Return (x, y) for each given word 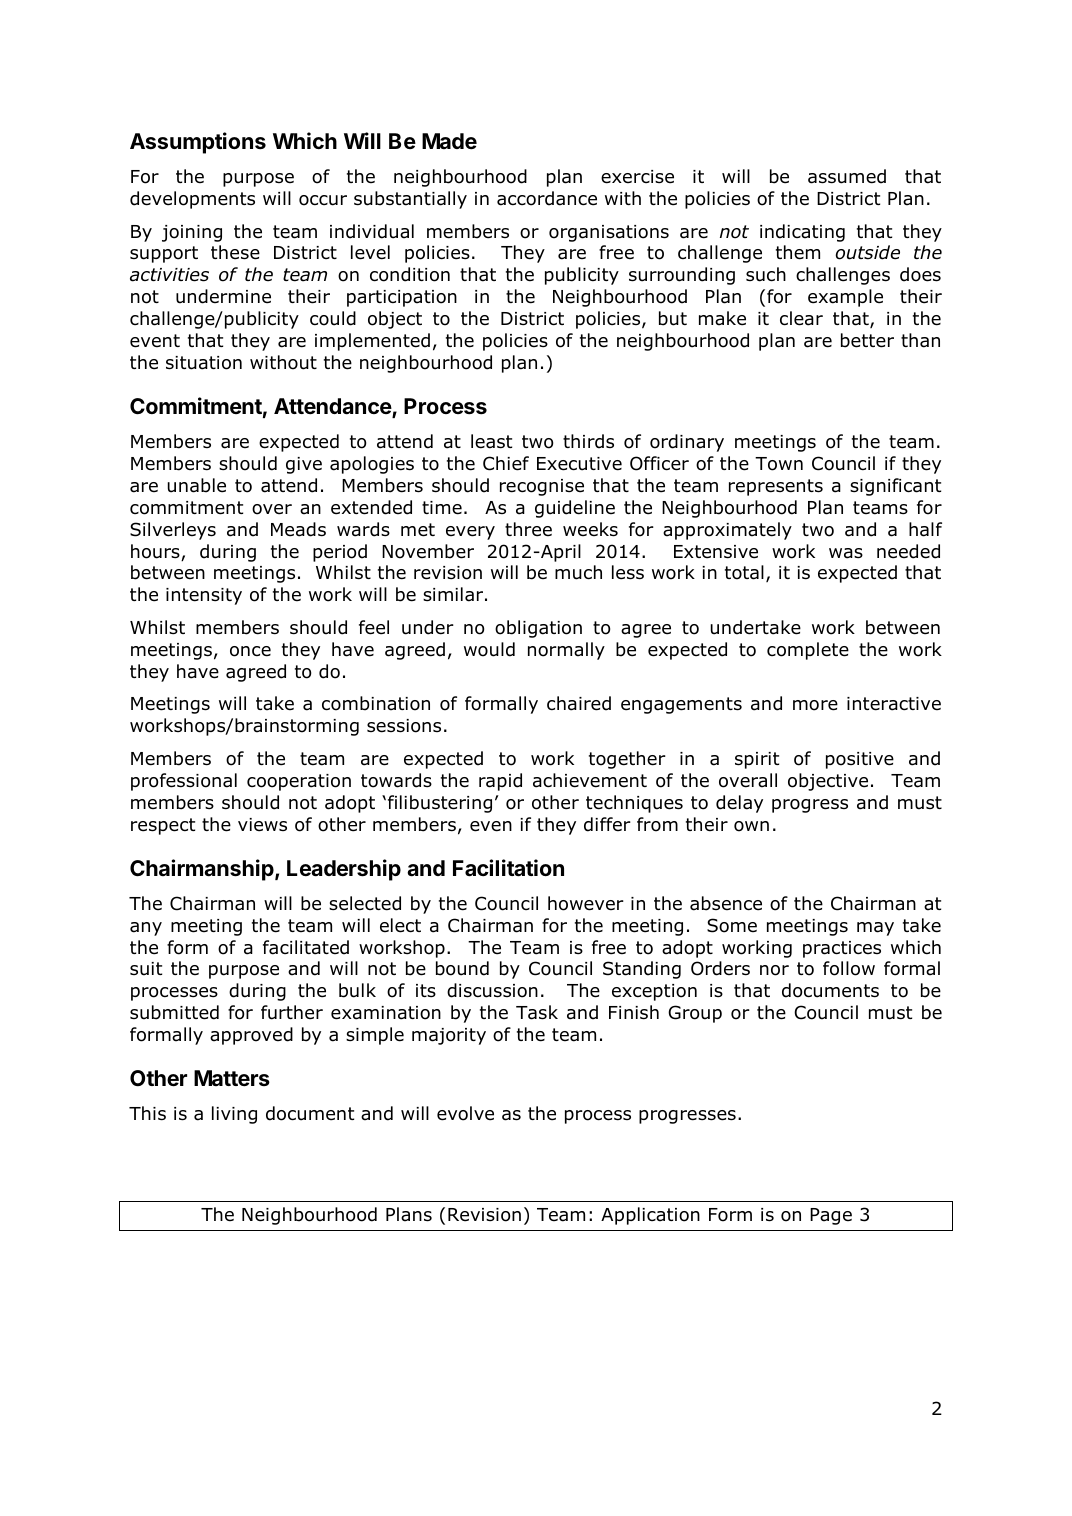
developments (192, 200)
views (262, 825)
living (234, 1115)
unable (197, 485)
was (846, 553)
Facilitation (508, 868)
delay (739, 804)
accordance (547, 198)
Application (650, 1216)
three (528, 529)
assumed (847, 176)
